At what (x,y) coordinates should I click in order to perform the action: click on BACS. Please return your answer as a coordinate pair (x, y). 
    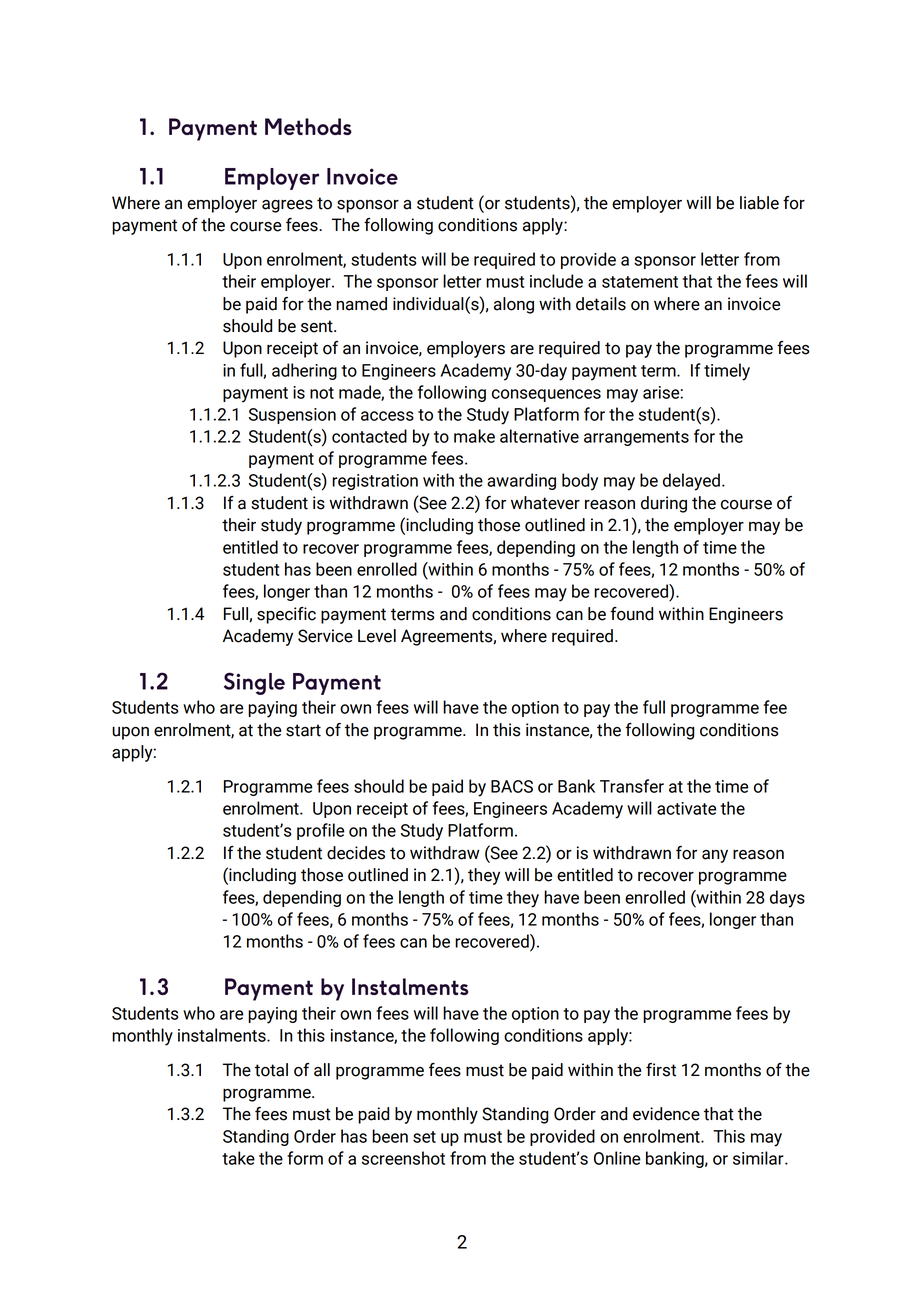
    Looking at the image, I should click on (512, 786).
